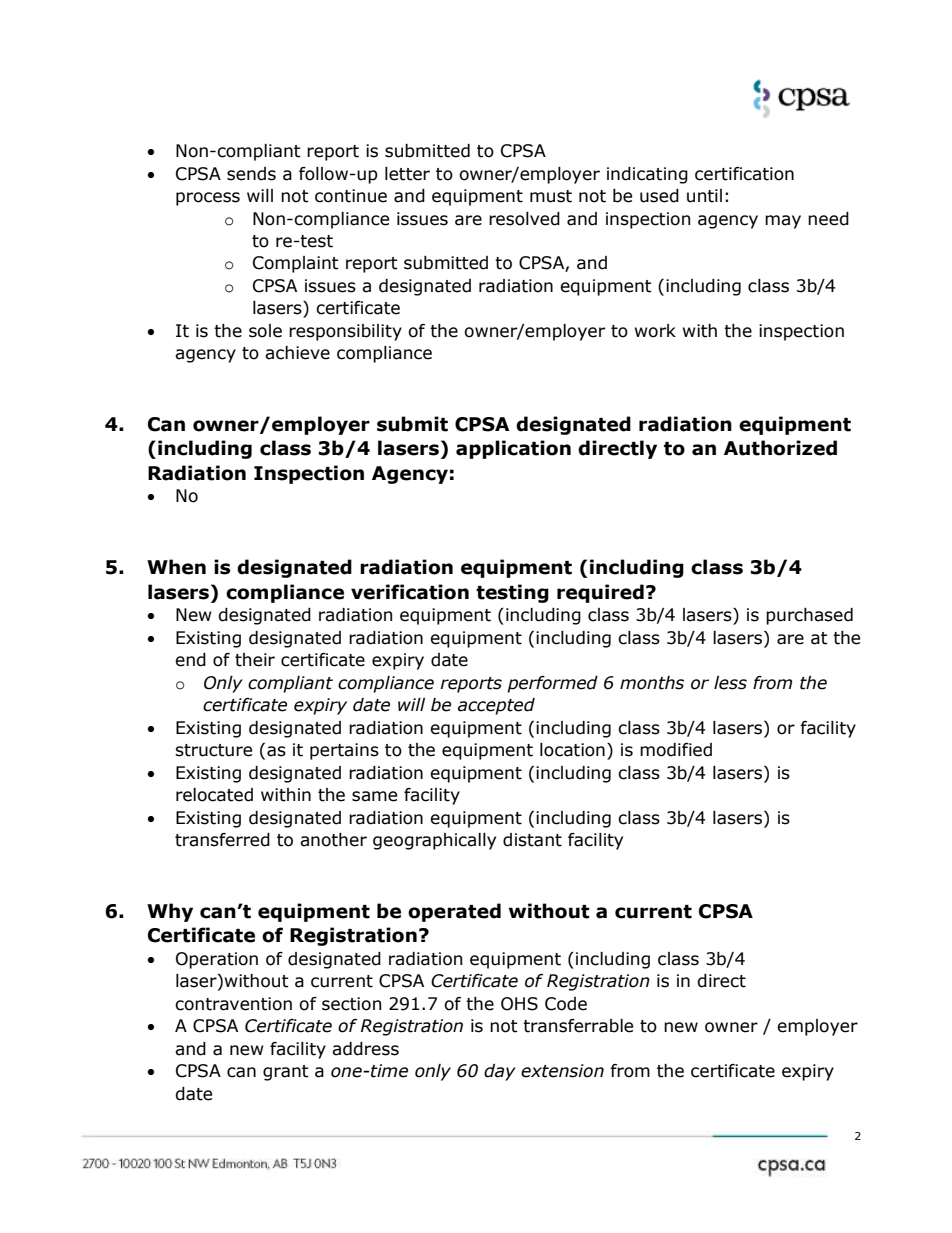 The width and height of the image is (952, 1233). What do you see at coordinates (524, 219) in the image?
I see `resolved` at bounding box center [524, 219].
